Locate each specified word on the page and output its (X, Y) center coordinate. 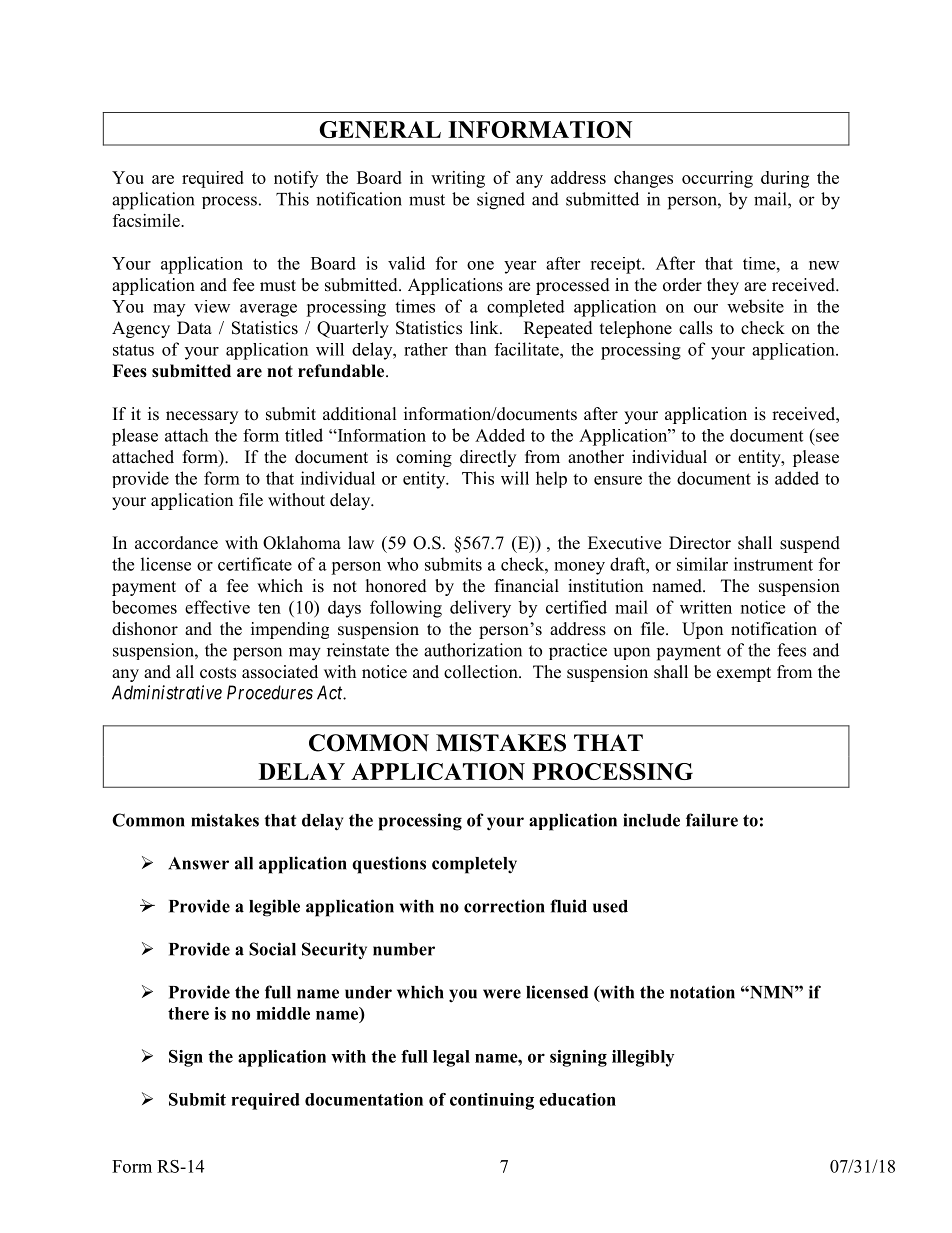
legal (451, 1058)
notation (702, 992)
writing (458, 179)
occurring (717, 179)
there (188, 1013)
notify (296, 179)
